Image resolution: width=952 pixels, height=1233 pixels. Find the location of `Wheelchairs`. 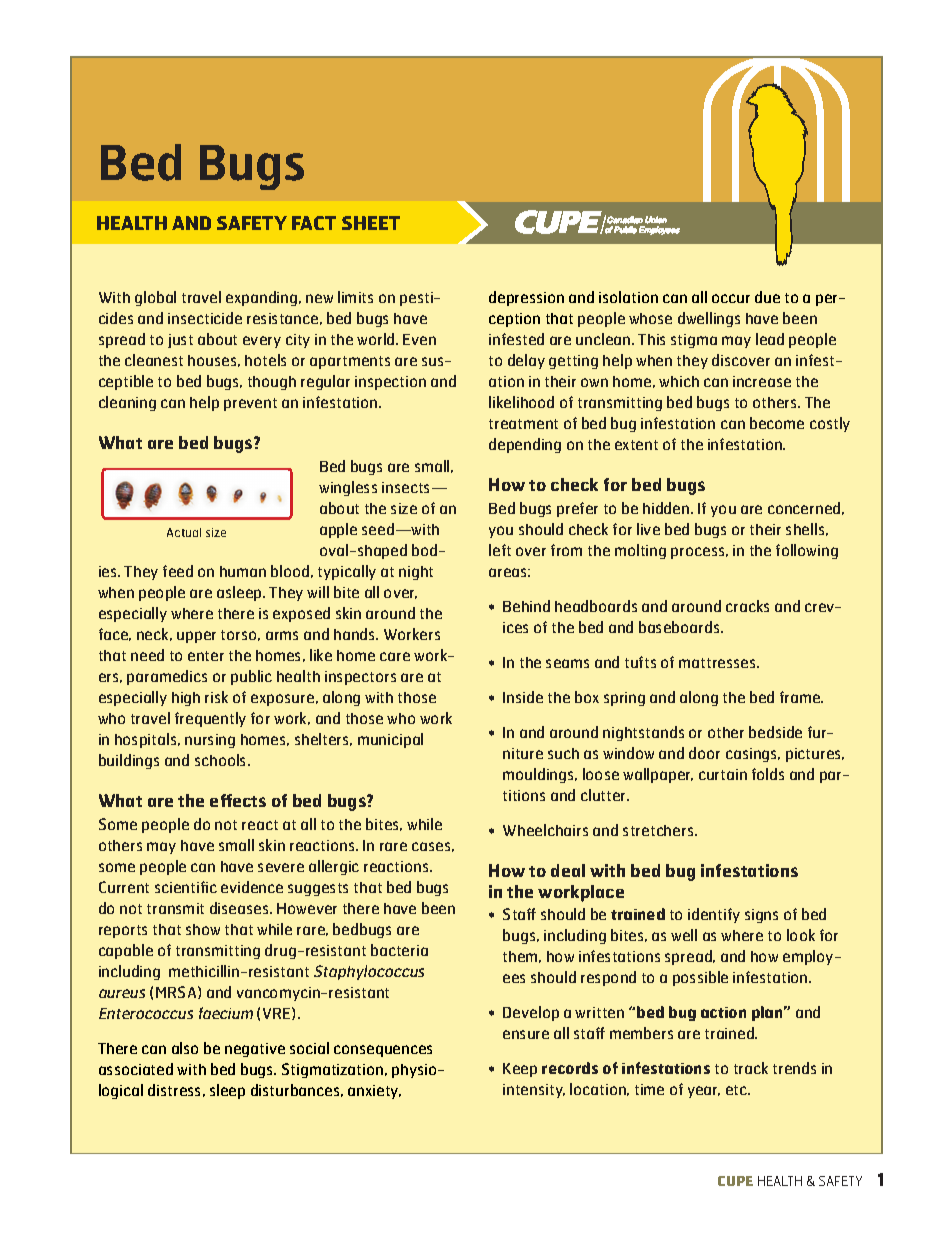

Wheelchairs is located at coordinates (545, 830).
